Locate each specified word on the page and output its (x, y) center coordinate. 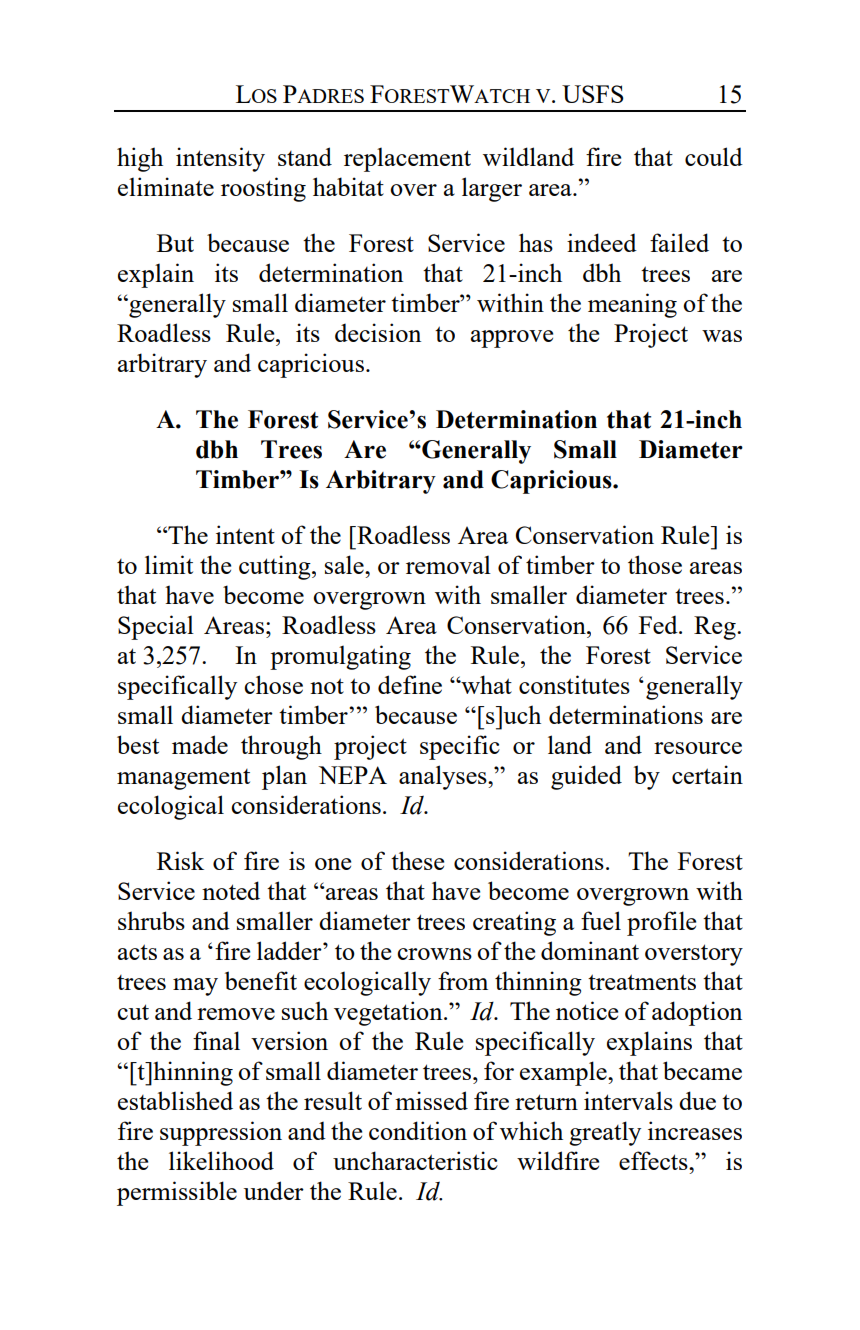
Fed (659, 625)
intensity (220, 159)
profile (661, 923)
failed (679, 242)
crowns (434, 954)
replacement (407, 159)
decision (378, 332)
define (410, 684)
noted (231, 890)
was (722, 336)
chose (273, 684)
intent (245, 534)
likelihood (221, 1160)
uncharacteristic (415, 1160)
